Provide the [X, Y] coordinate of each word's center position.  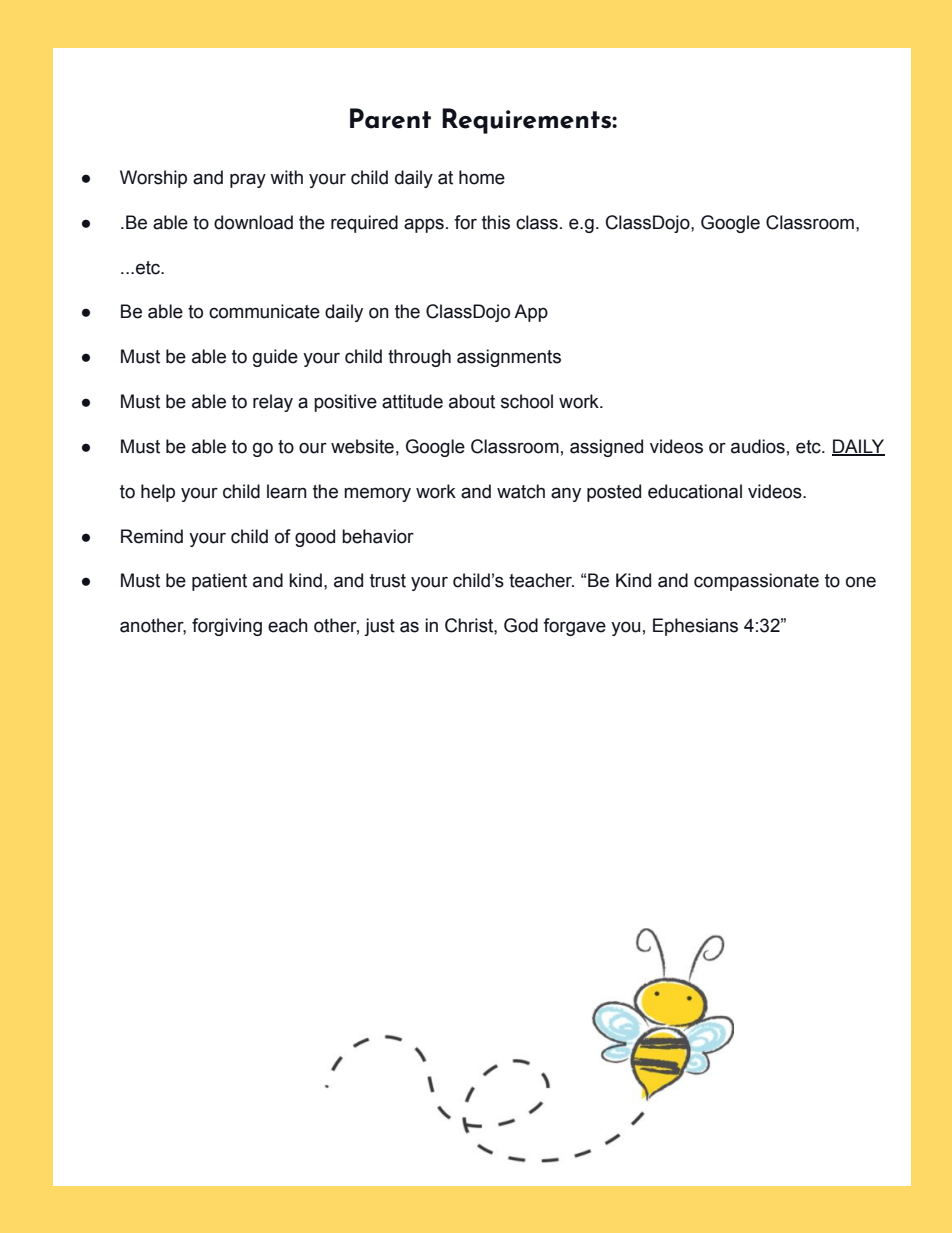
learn [287, 491]
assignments [509, 358]
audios [758, 446]
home [482, 177]
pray [248, 180]
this [496, 222]
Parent [390, 118]
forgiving [227, 627]
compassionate [756, 582]
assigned [606, 448]
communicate [264, 311]
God [521, 625]
